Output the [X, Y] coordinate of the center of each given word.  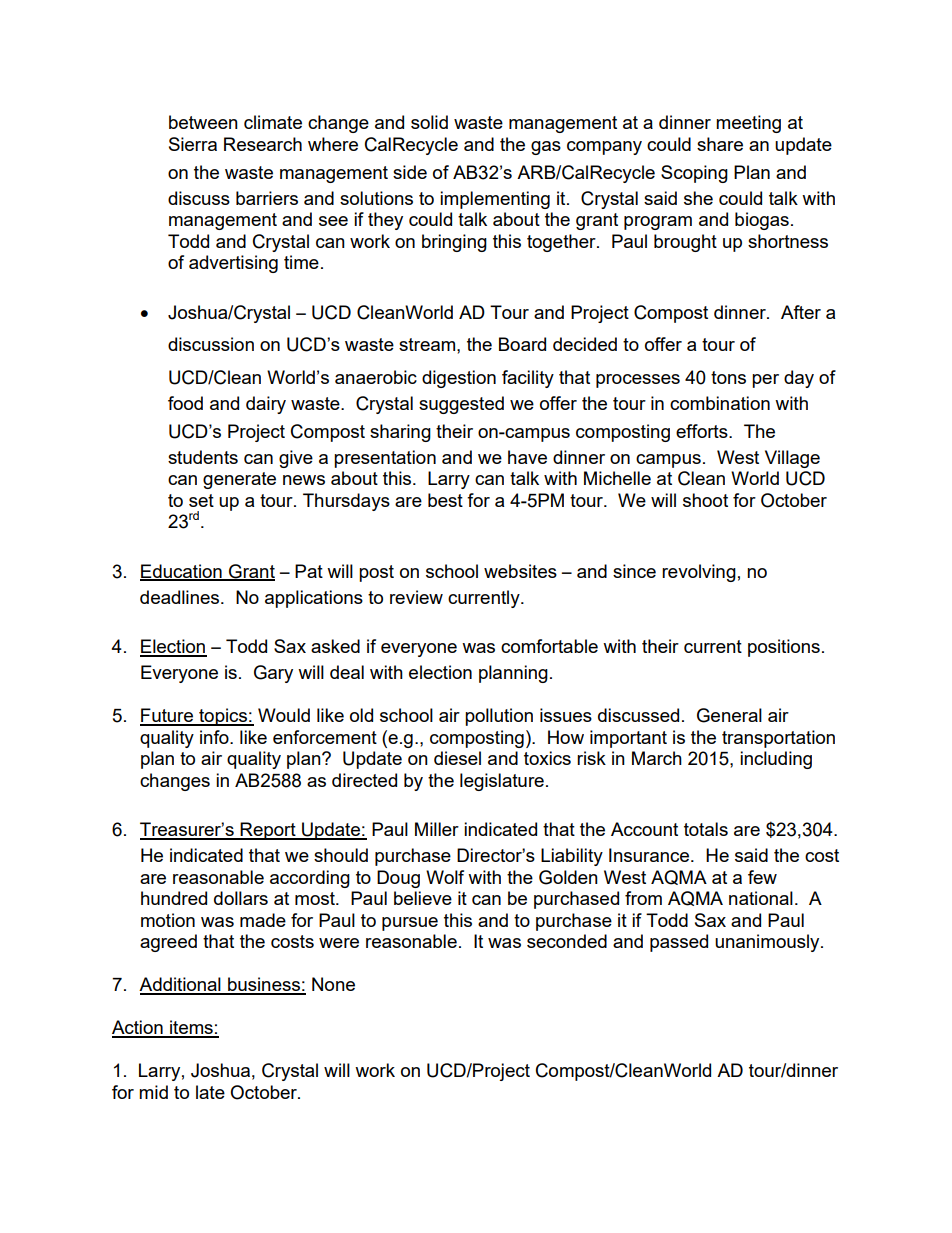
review [416, 597]
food [185, 403]
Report [268, 831]
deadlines [181, 597]
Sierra [193, 144]
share [720, 144]
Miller [437, 829]
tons [728, 377]
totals [706, 829]
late [210, 1092]
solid [429, 122]
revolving [699, 573]
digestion [459, 379]
